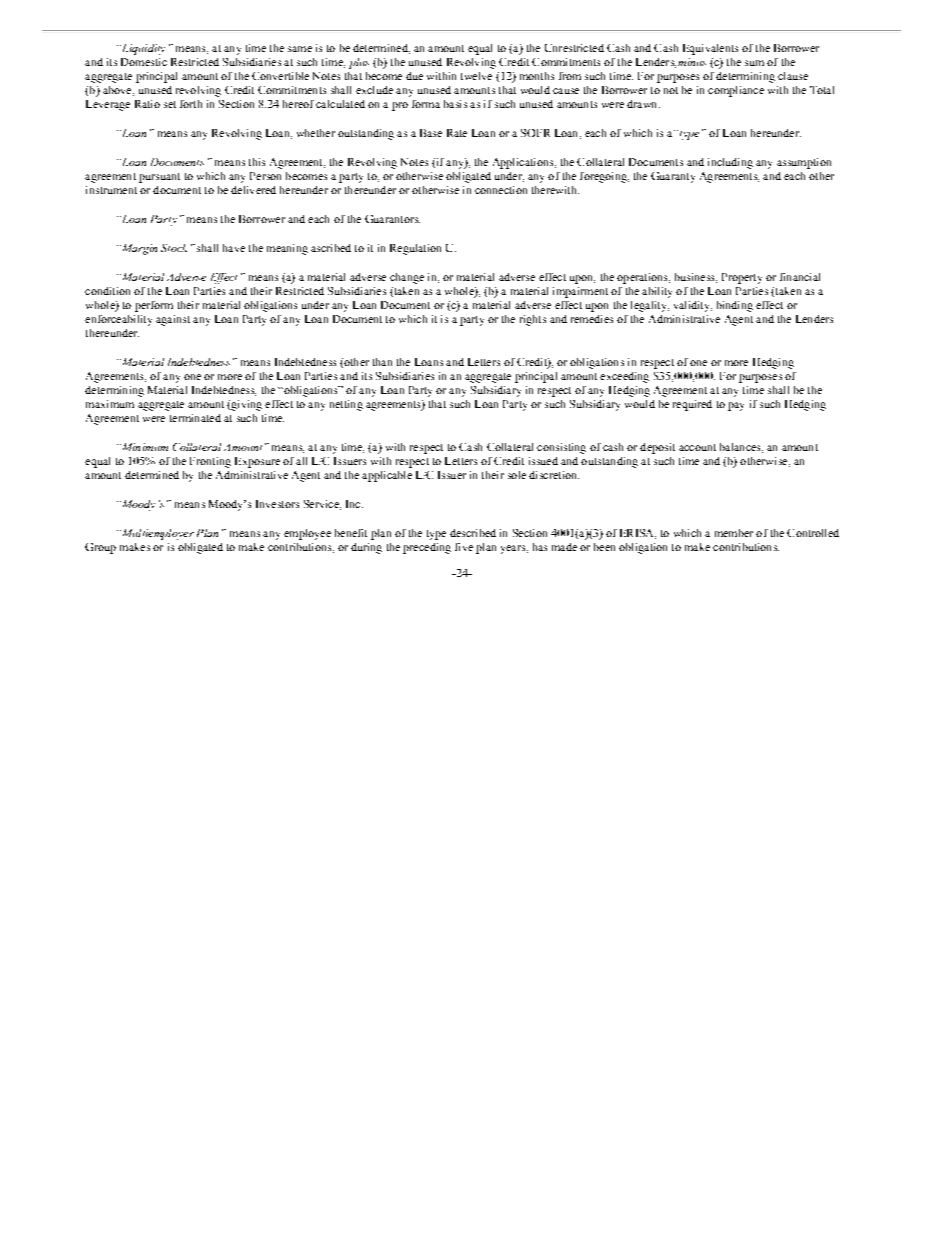 This screenshot has width=952, height=1233. I want to click on pay, so click(736, 406).
